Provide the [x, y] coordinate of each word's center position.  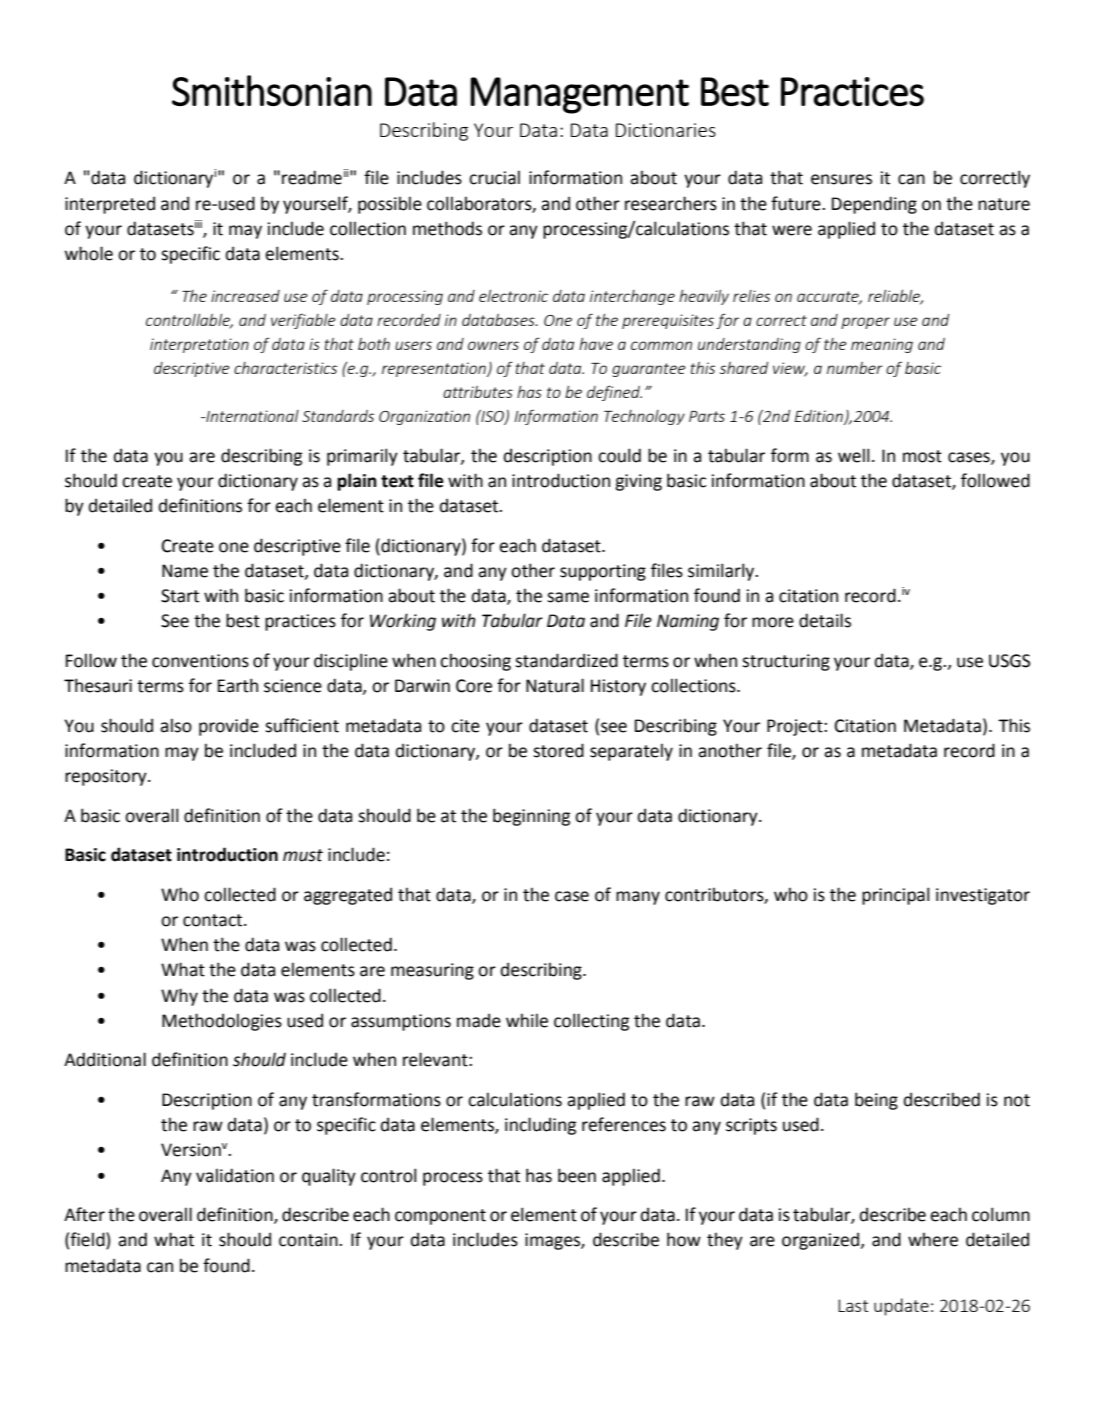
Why [179, 997]
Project [796, 727]
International [251, 416]
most [922, 456]
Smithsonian [272, 90]
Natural [555, 685]
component [440, 1217]
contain [309, 1240]
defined [614, 393]
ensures [841, 179]
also [176, 725]
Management [579, 95]
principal [895, 896]
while [527, 1020]
